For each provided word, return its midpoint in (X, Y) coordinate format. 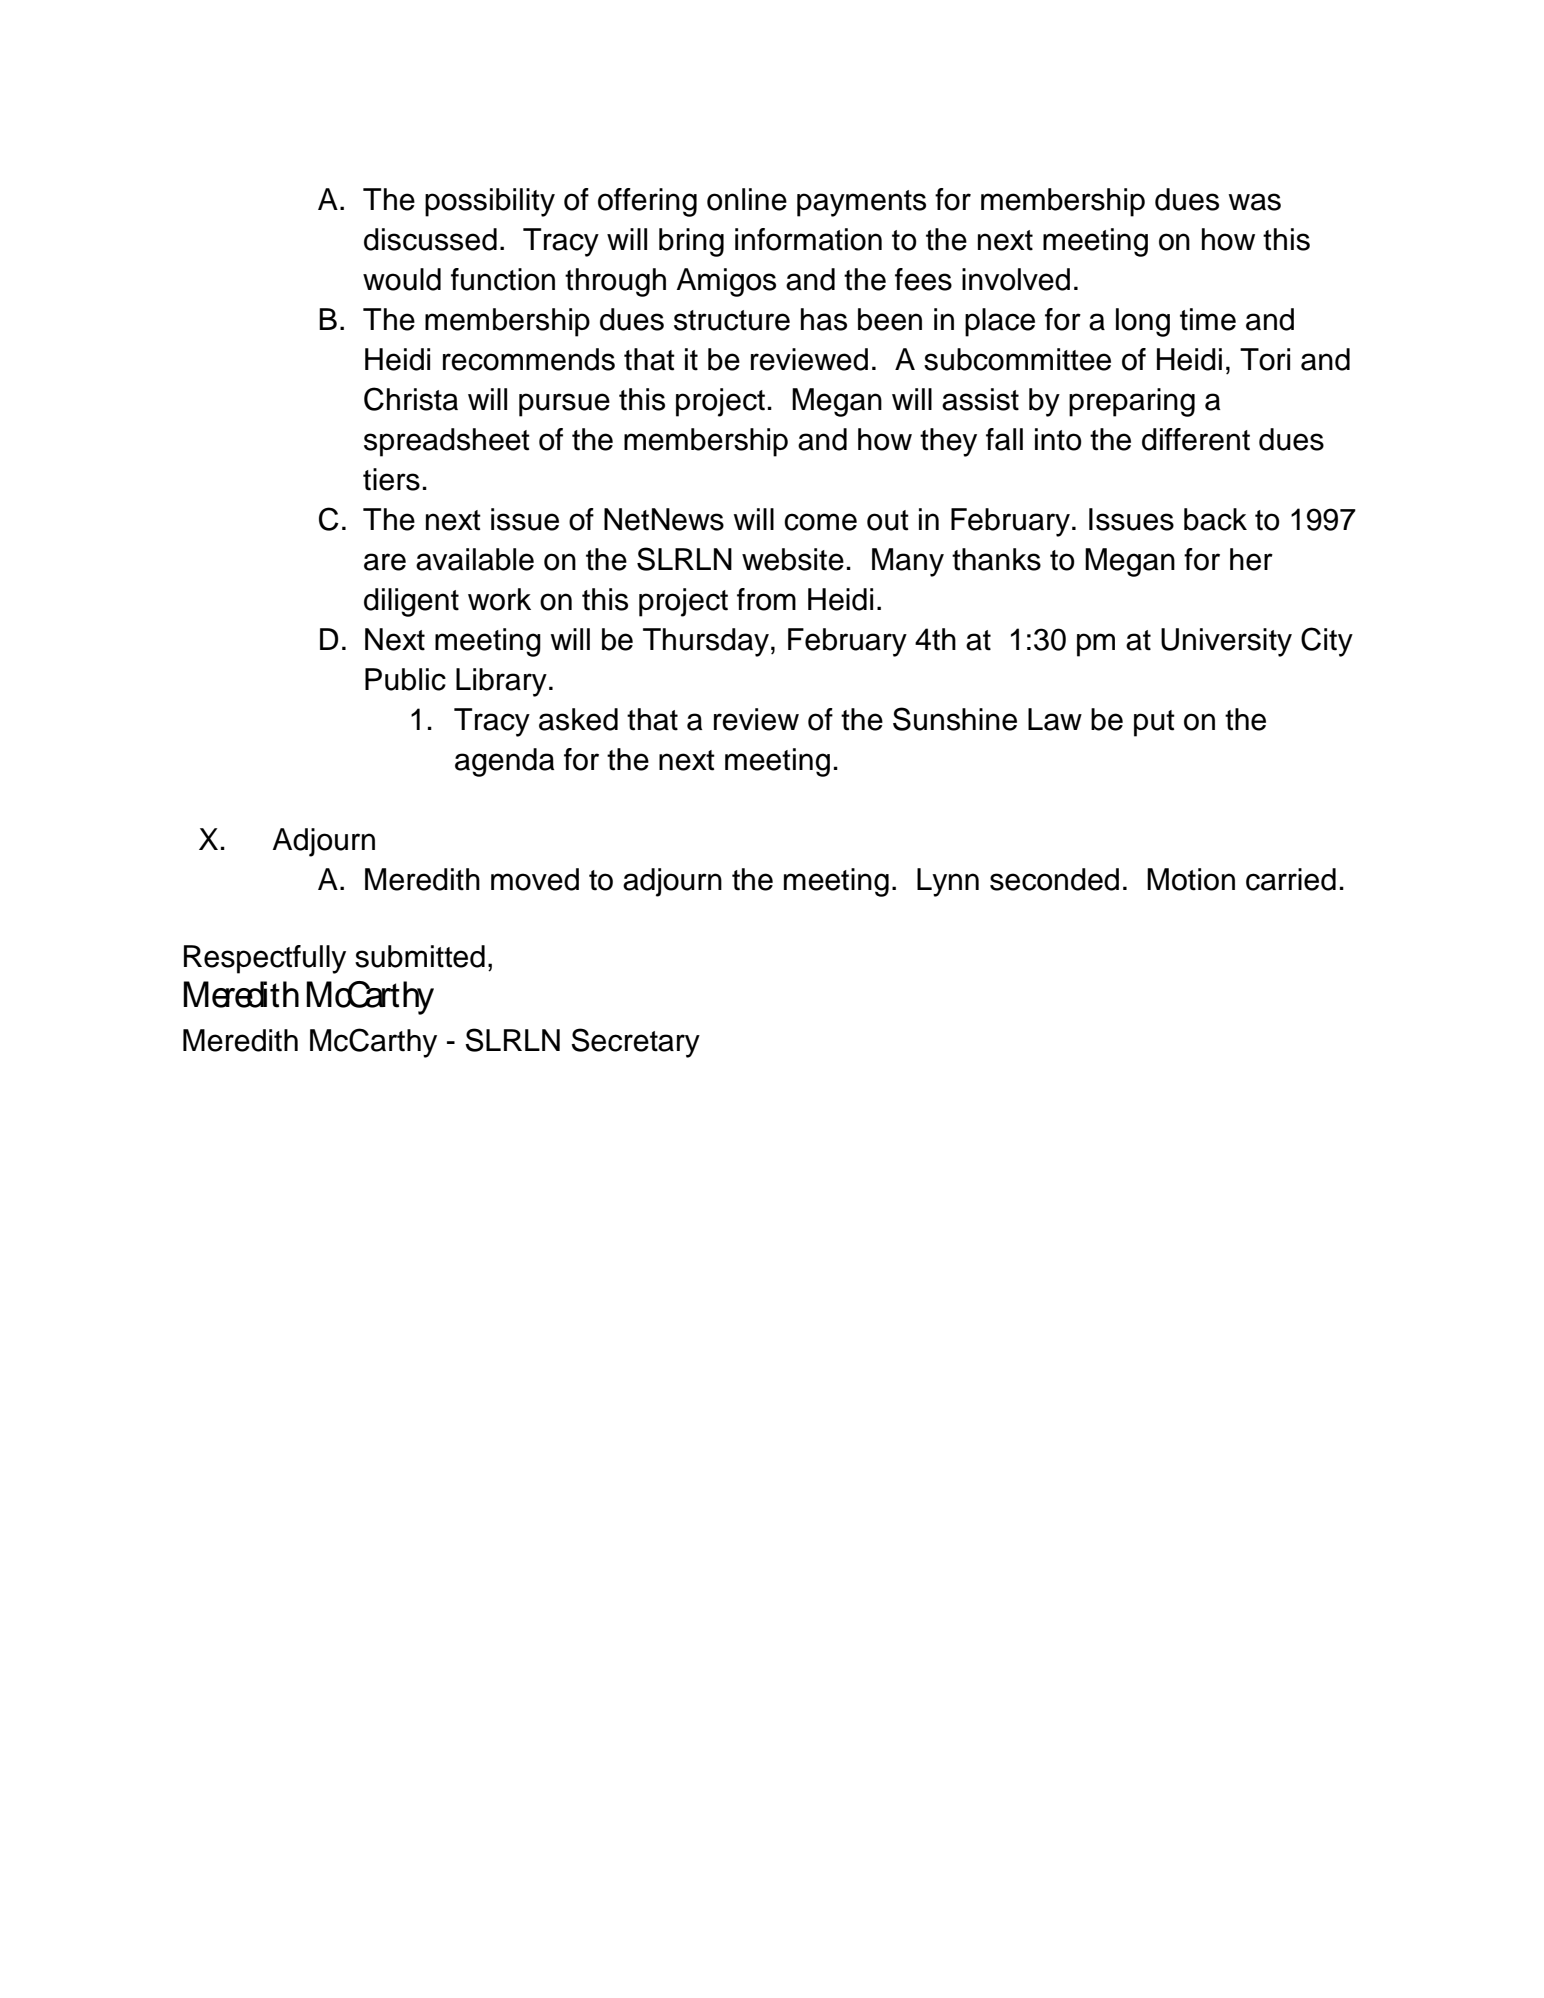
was (1254, 202)
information (808, 239)
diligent (411, 602)
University (1226, 642)
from (766, 599)
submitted (420, 956)
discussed (430, 239)
